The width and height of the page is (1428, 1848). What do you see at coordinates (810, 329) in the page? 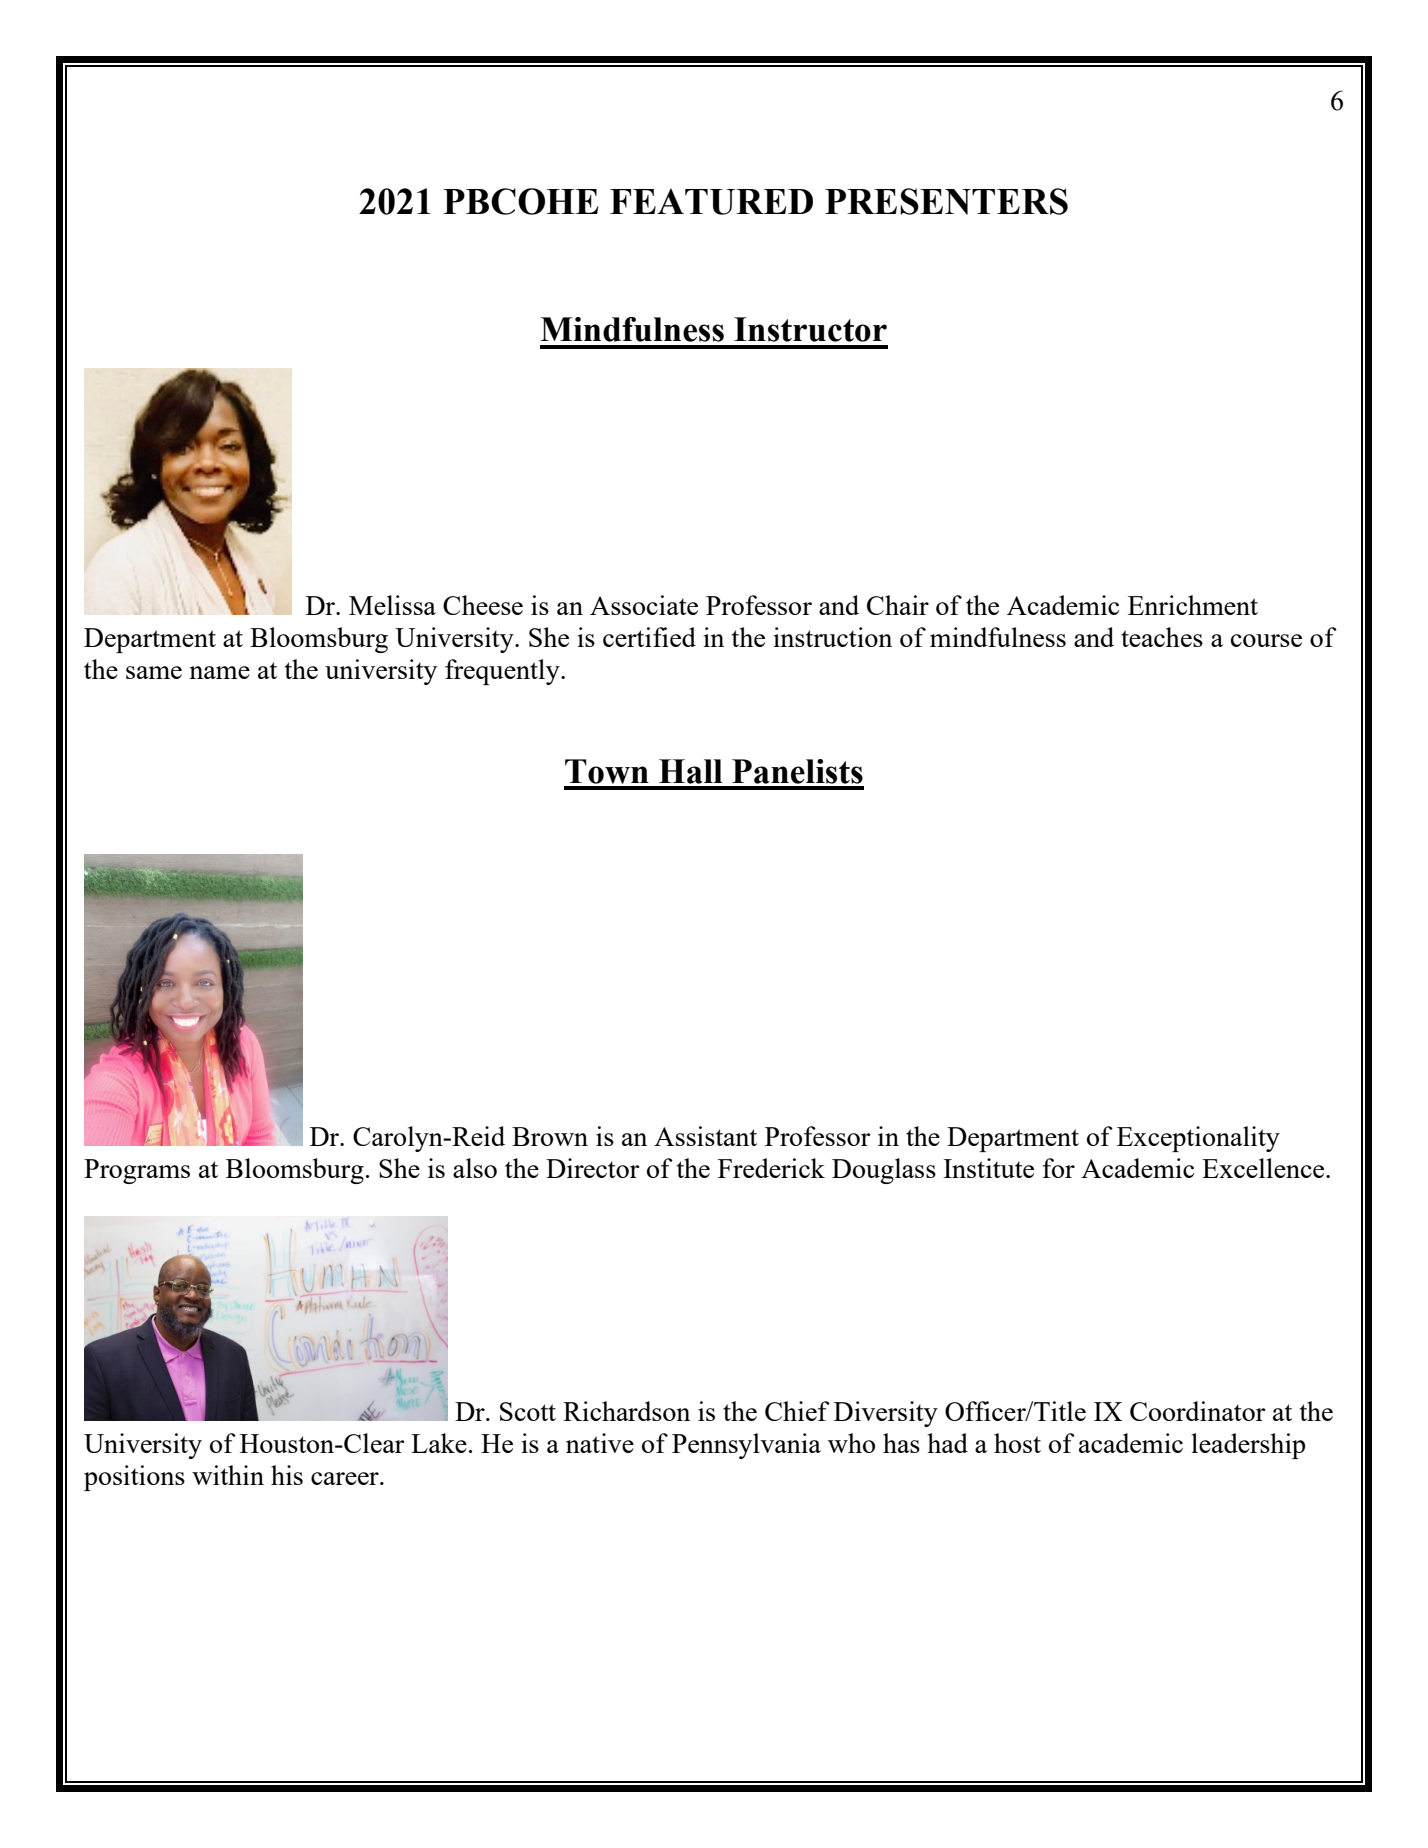
I see `Instructor` at bounding box center [810, 329].
